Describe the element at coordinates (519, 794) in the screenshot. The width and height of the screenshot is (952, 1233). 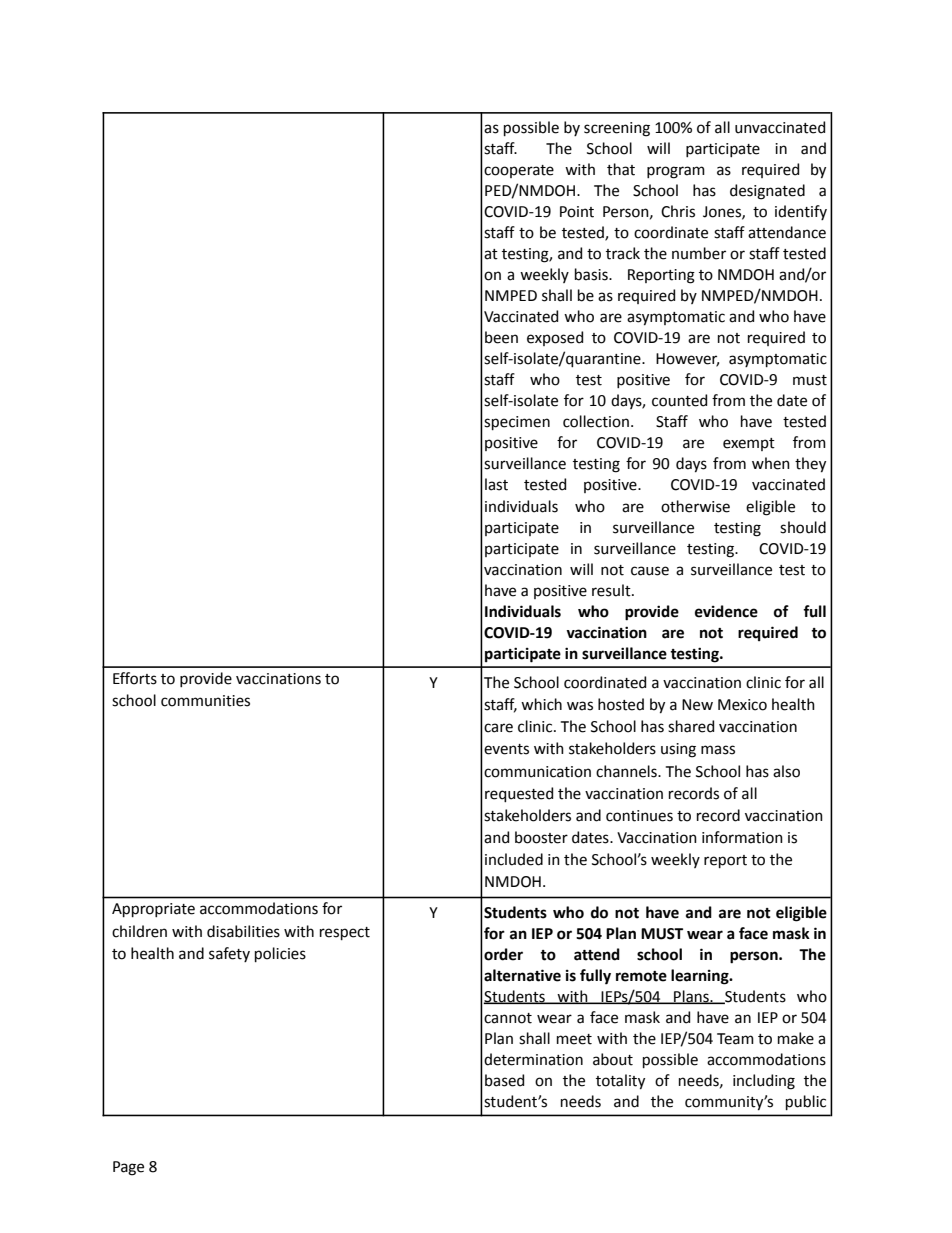
I see `requested` at that location.
